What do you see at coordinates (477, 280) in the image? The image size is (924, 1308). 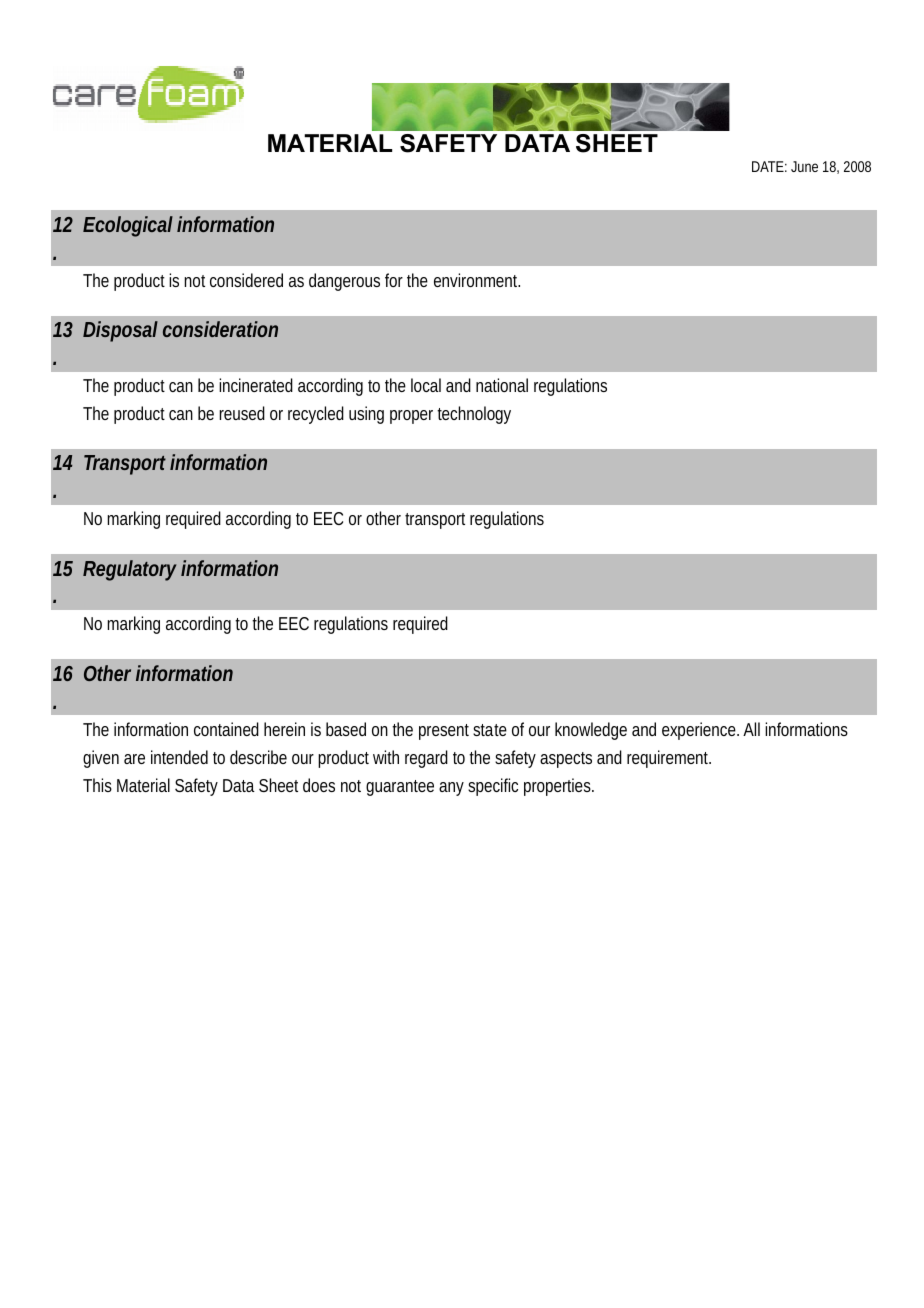 I see `environment` at bounding box center [477, 280].
